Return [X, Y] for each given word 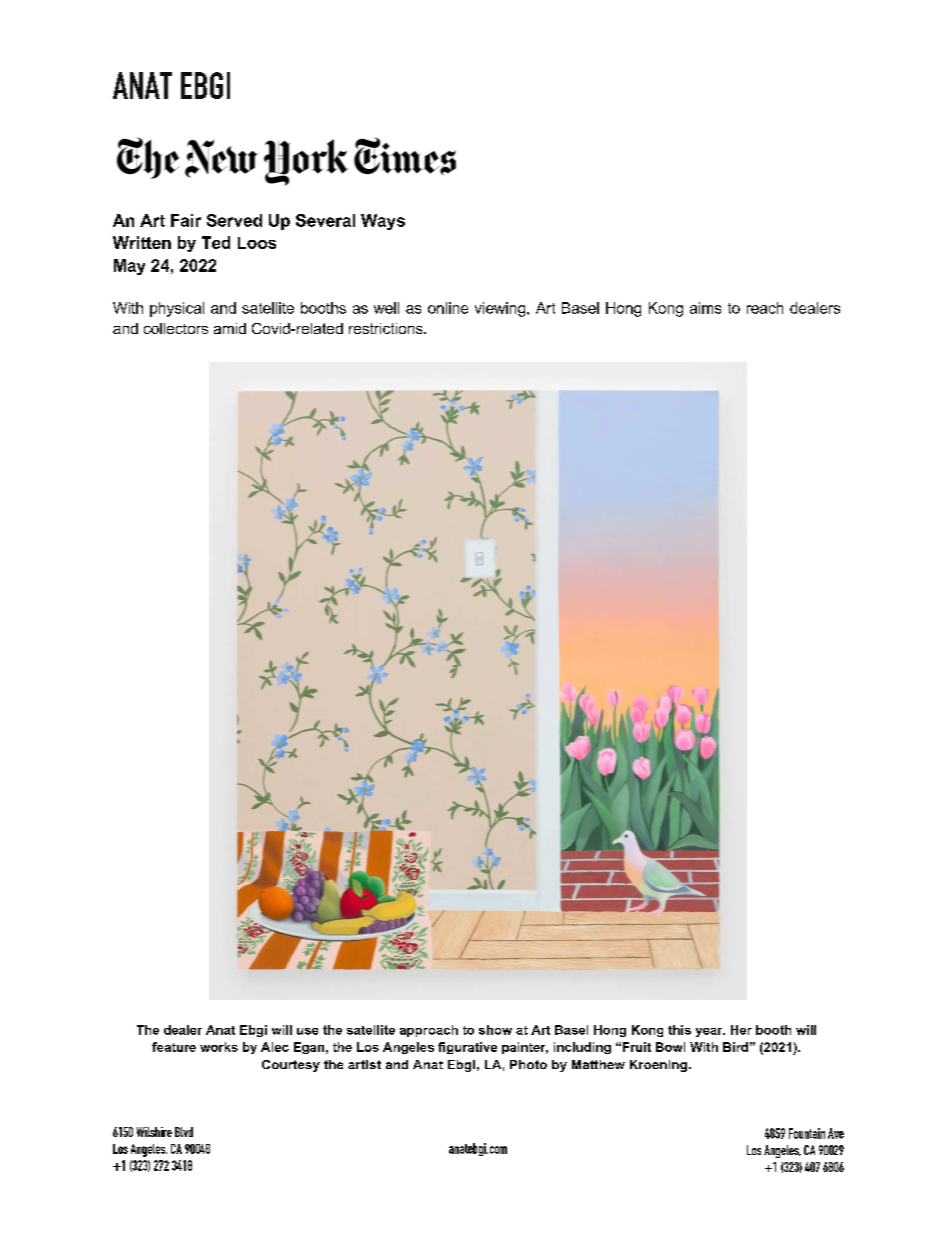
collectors [176, 328]
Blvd [184, 1132]
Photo [528, 1064]
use [307, 1031]
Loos [257, 243]
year [710, 1032]
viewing [501, 309]
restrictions [387, 328]
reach [765, 308]
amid [230, 328]
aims [705, 308]
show [495, 1030]
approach [429, 1031]
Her [741, 1030]
